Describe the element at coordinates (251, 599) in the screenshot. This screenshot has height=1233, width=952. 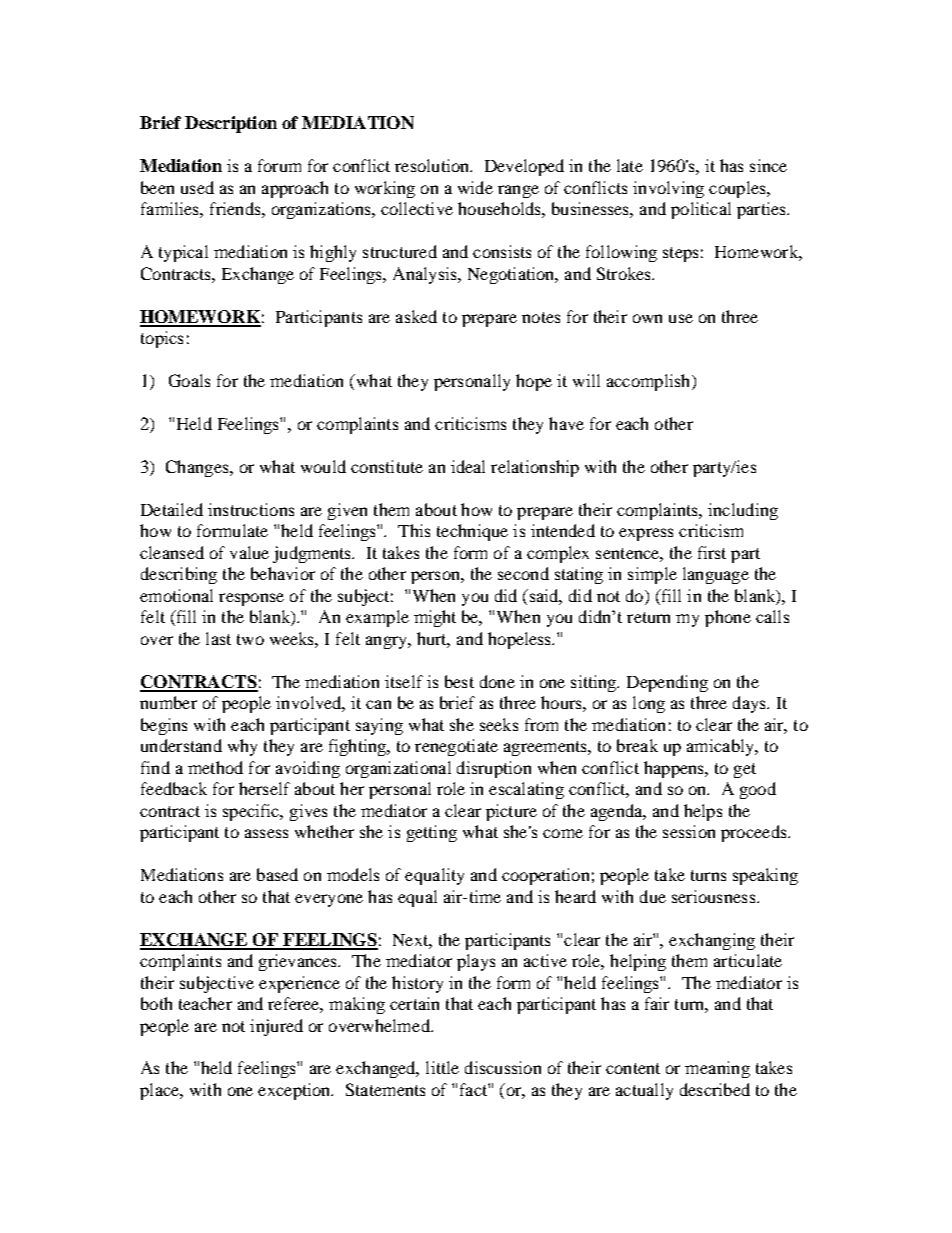
I see `response` at that location.
